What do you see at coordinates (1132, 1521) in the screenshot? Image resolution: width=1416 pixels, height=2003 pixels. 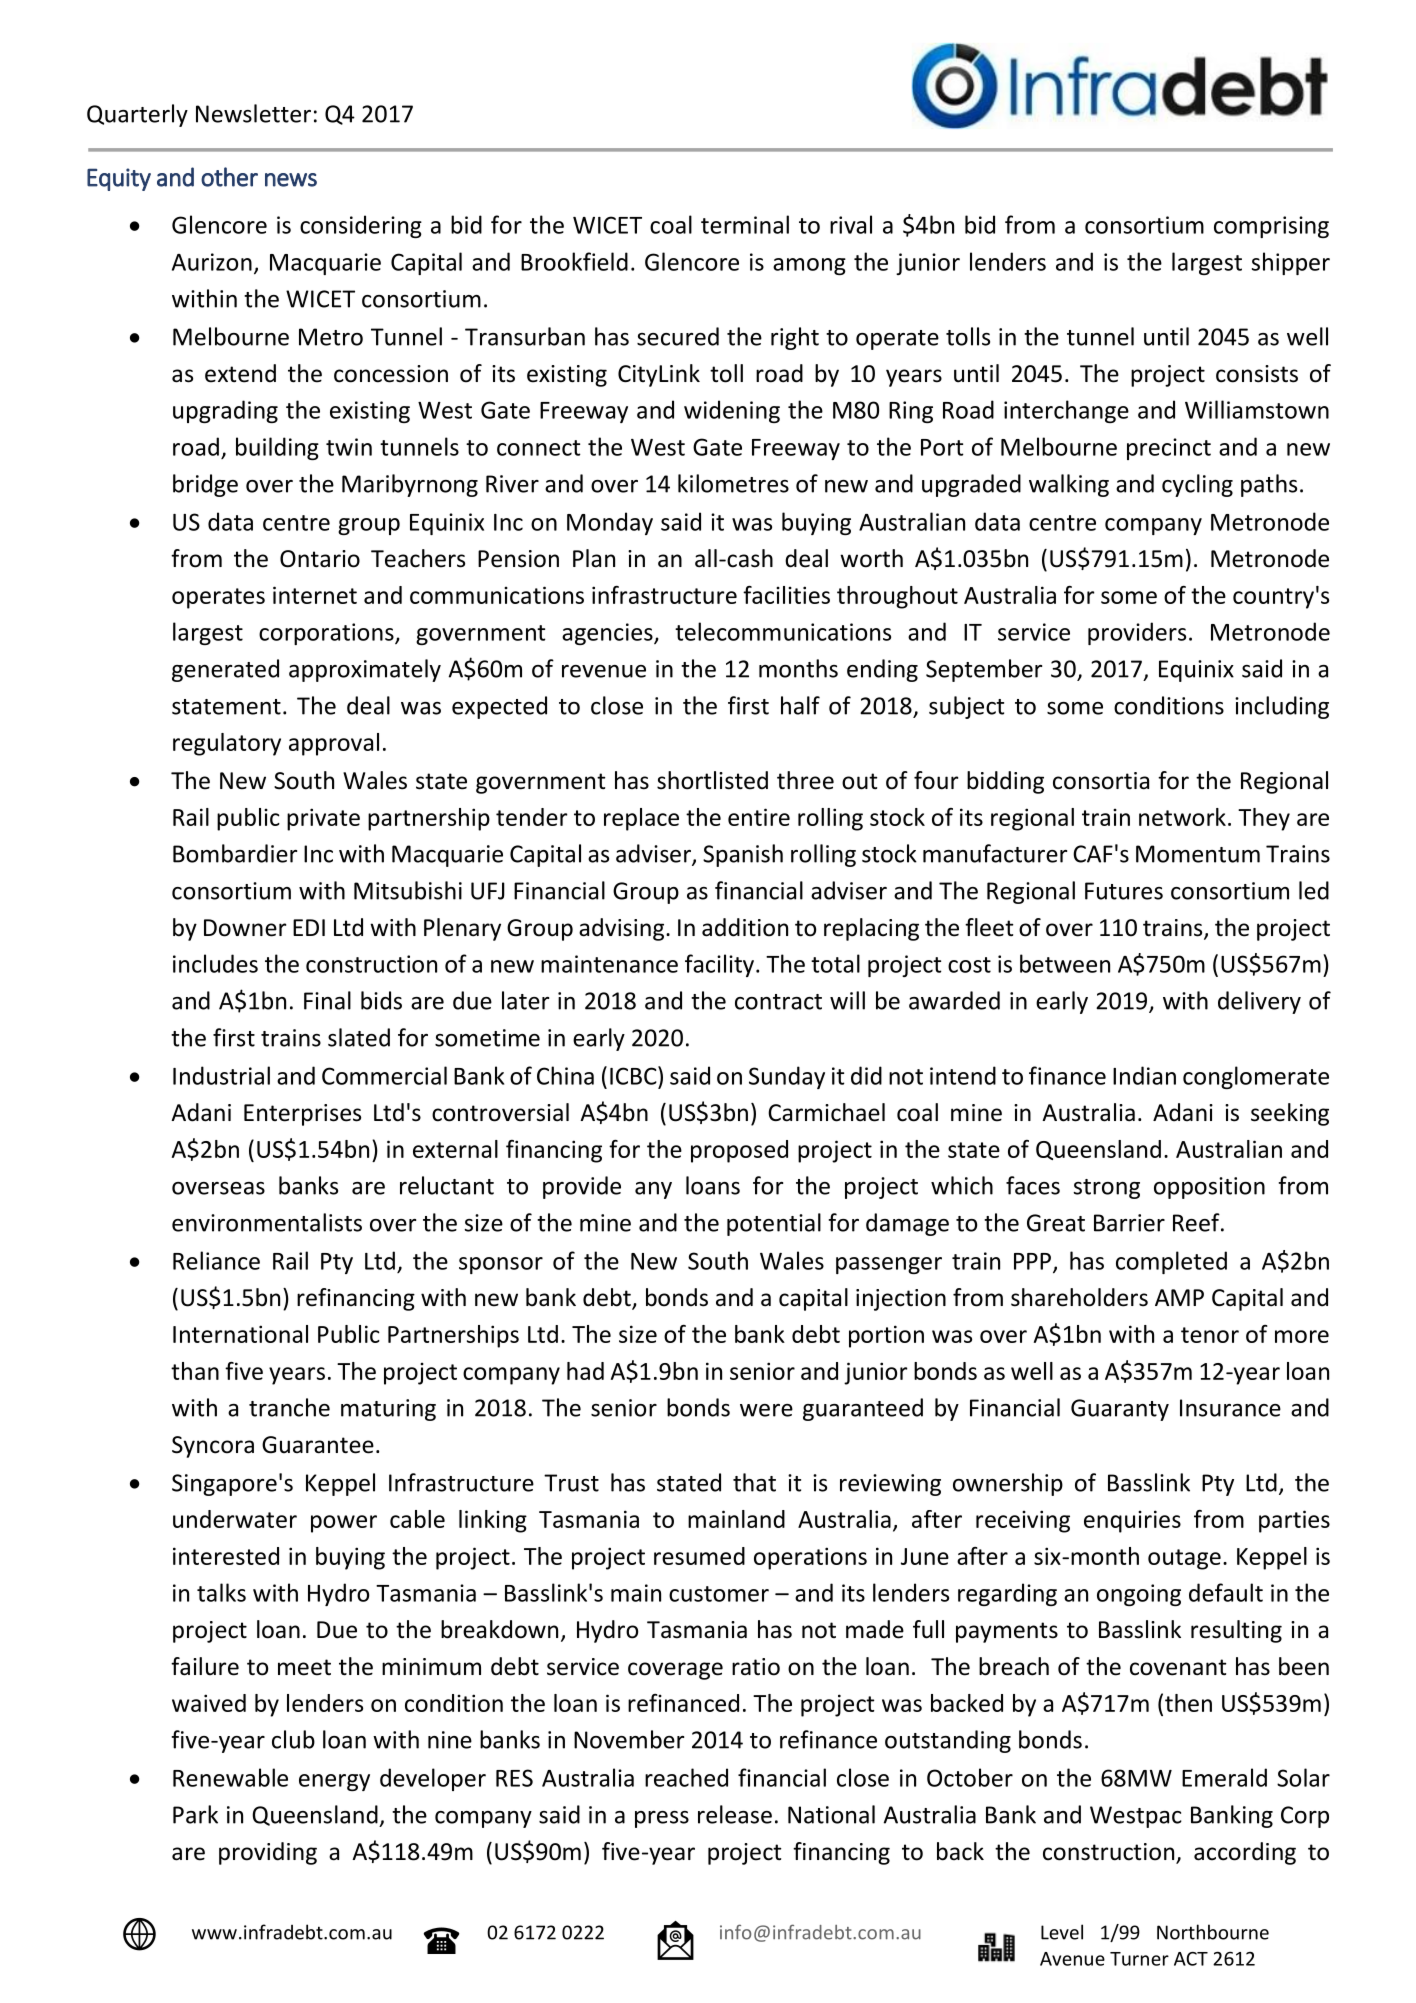 I see `enquiries` at bounding box center [1132, 1521].
